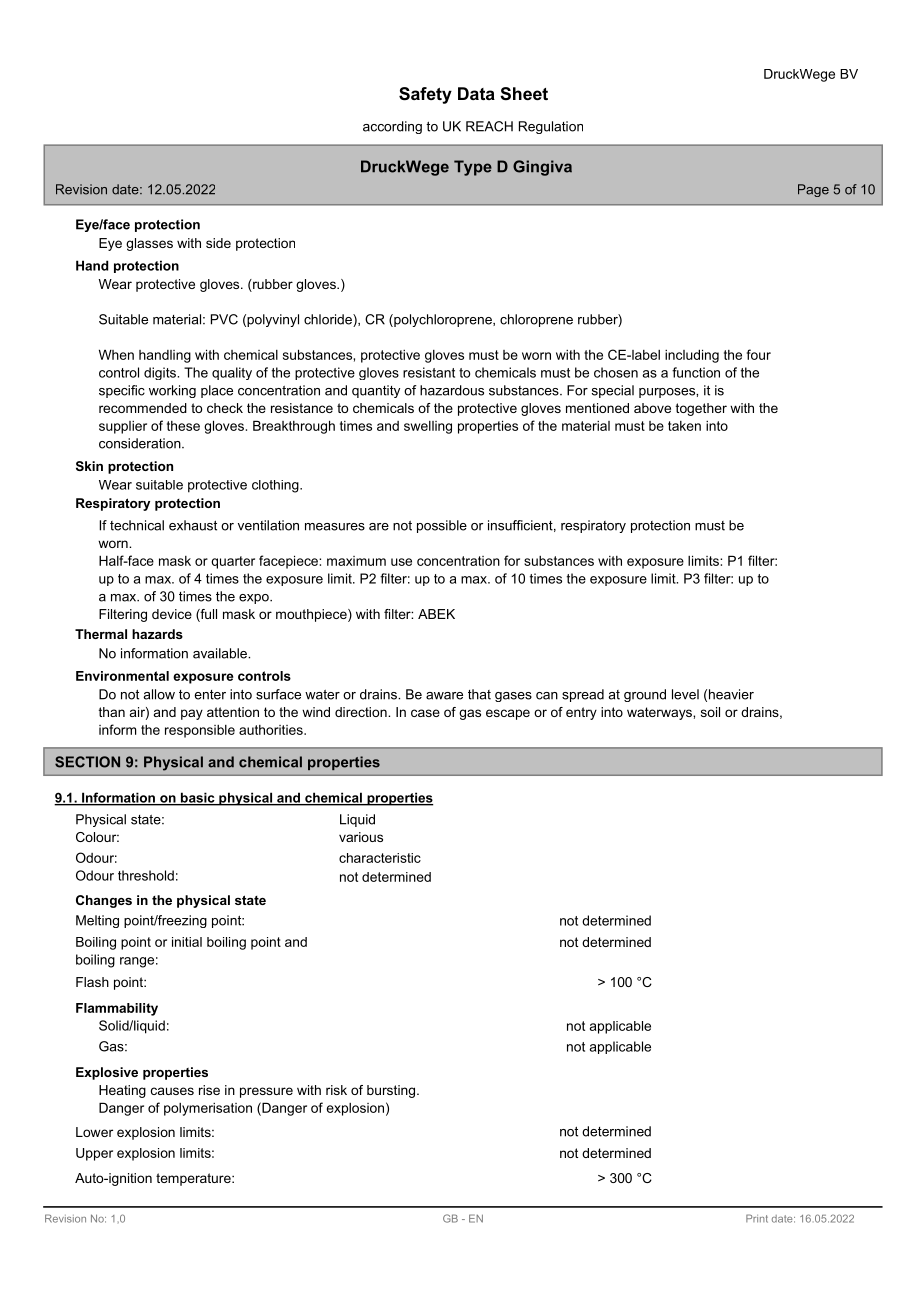  I want to click on Upper, so click(94, 1154).
